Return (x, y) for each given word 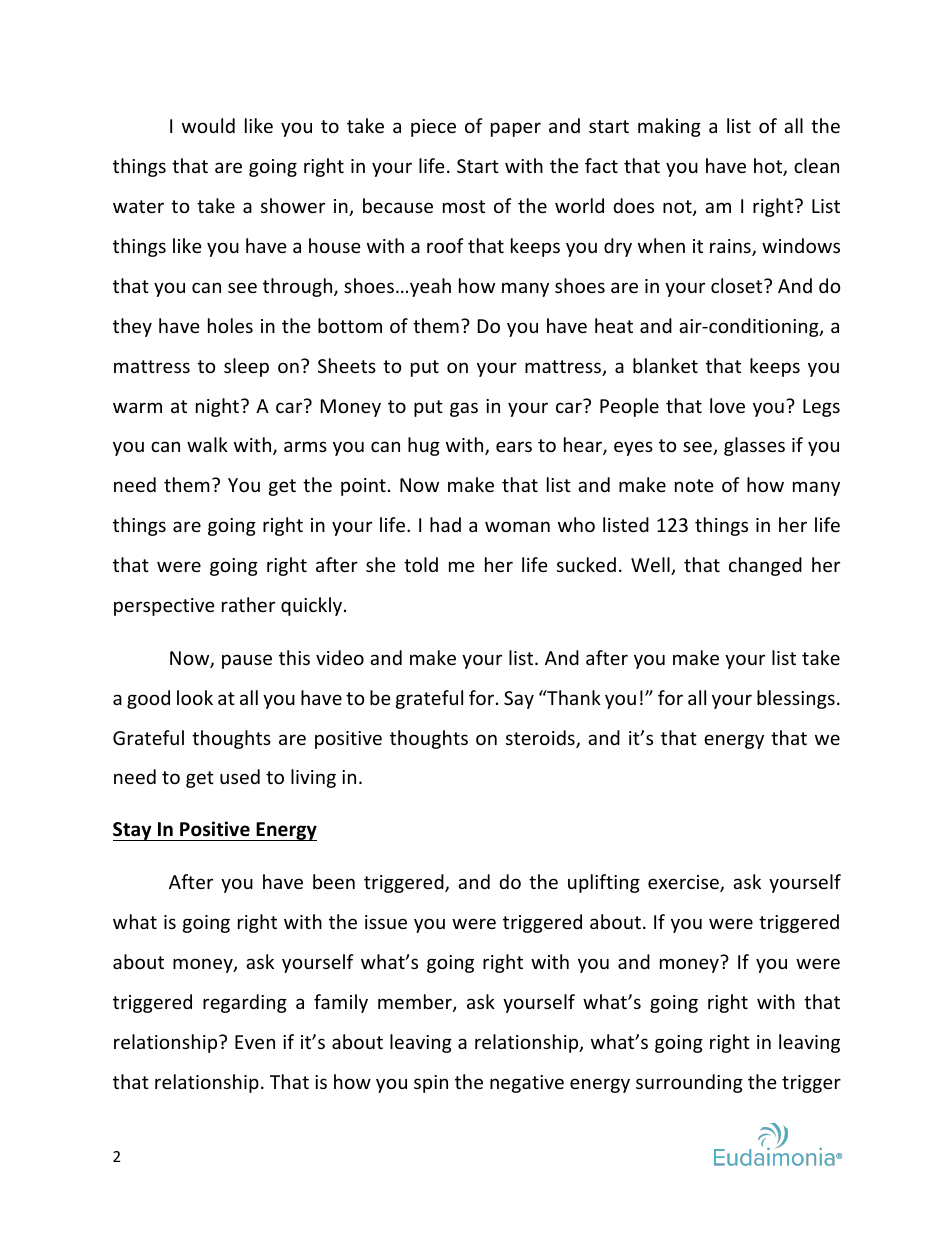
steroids (541, 739)
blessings (796, 699)
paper (516, 129)
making (669, 127)
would (208, 125)
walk (207, 444)
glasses (754, 446)
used (240, 776)
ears (514, 446)
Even (255, 1042)
